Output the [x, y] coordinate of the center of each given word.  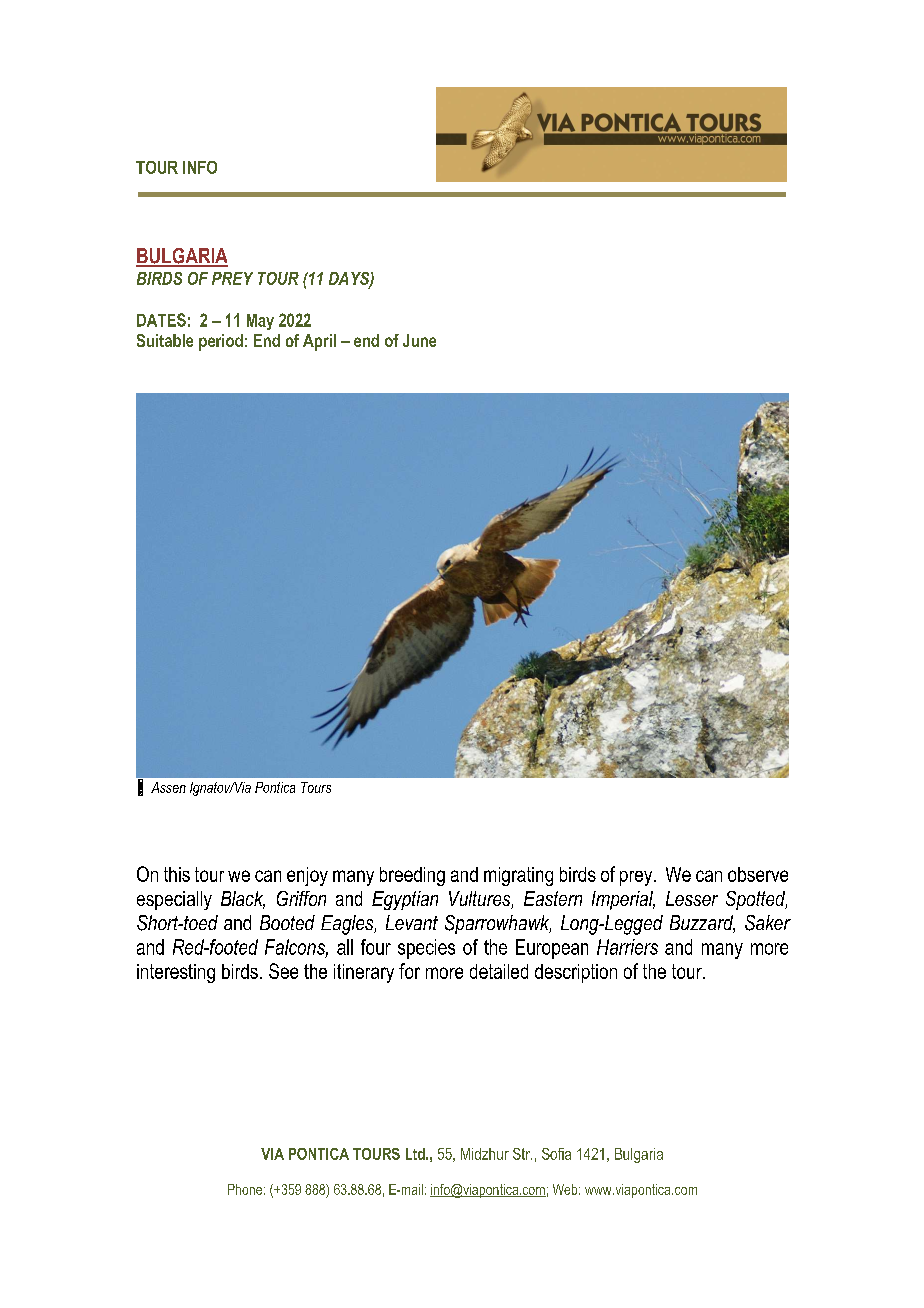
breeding [412, 876]
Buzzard [702, 924]
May [260, 322]
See [283, 971]
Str [522, 1154]
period [221, 342]
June [419, 340]
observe [758, 874]
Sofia [556, 1154]
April [319, 342]
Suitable [165, 340]
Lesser [692, 898]
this [177, 874]
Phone [245, 1189]
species [426, 949]
